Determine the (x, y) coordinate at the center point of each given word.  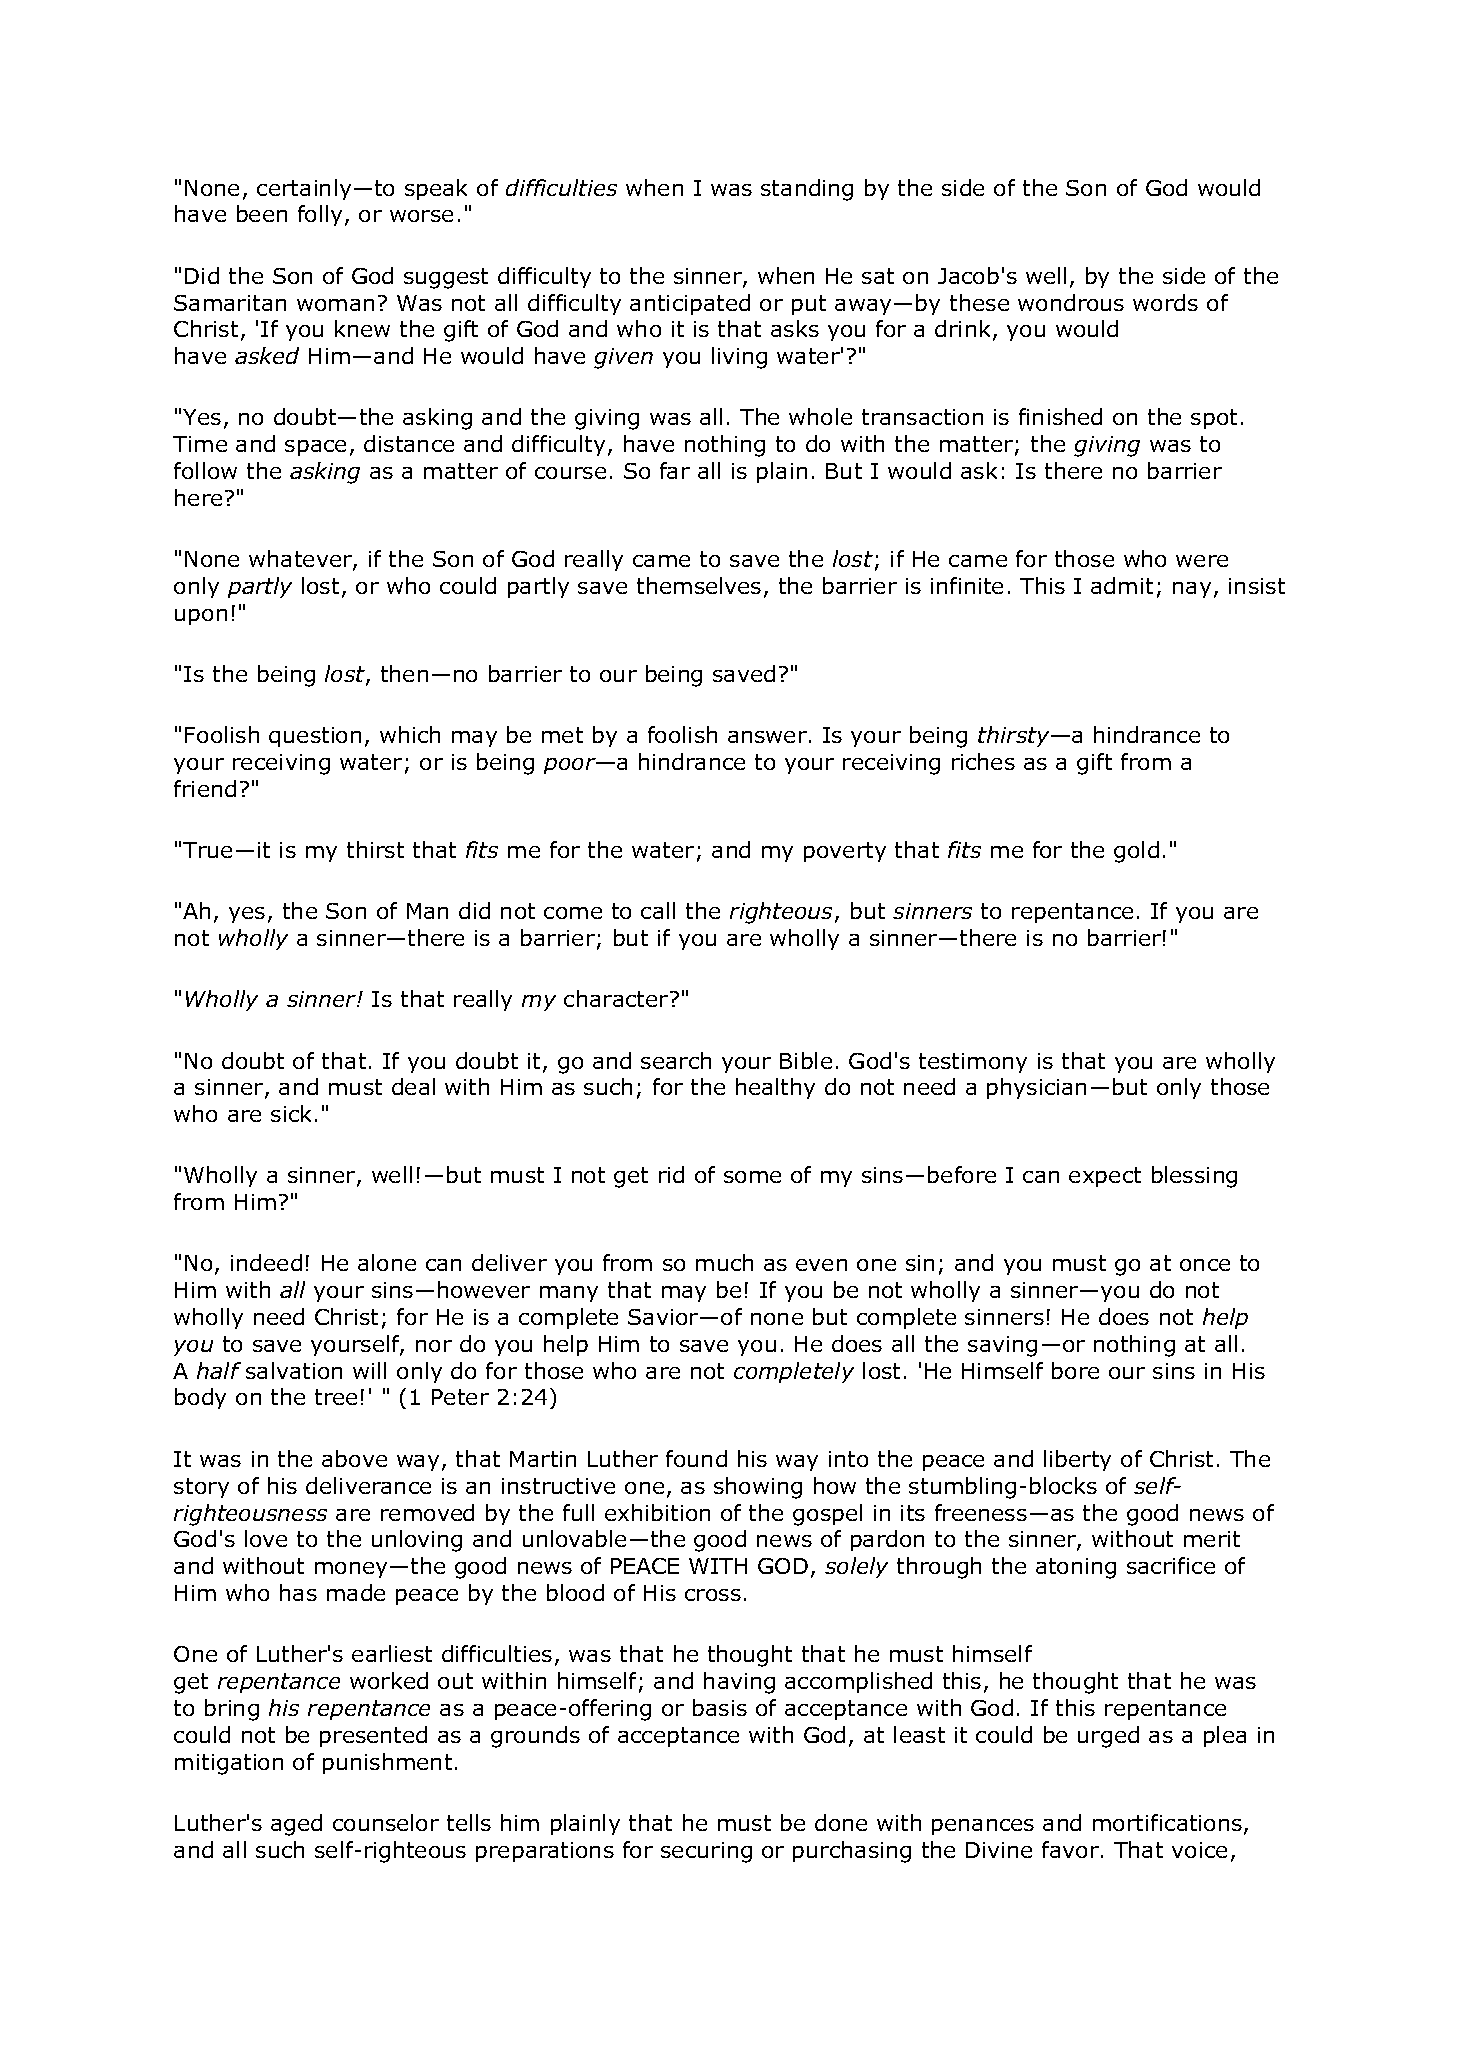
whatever (301, 560)
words (1165, 302)
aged (296, 1825)
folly (320, 215)
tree (336, 1397)
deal (413, 1086)
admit (1122, 585)
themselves (699, 585)
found (696, 1458)
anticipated (690, 304)
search (676, 1060)
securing (706, 1852)
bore (1075, 1370)
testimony (973, 1063)
